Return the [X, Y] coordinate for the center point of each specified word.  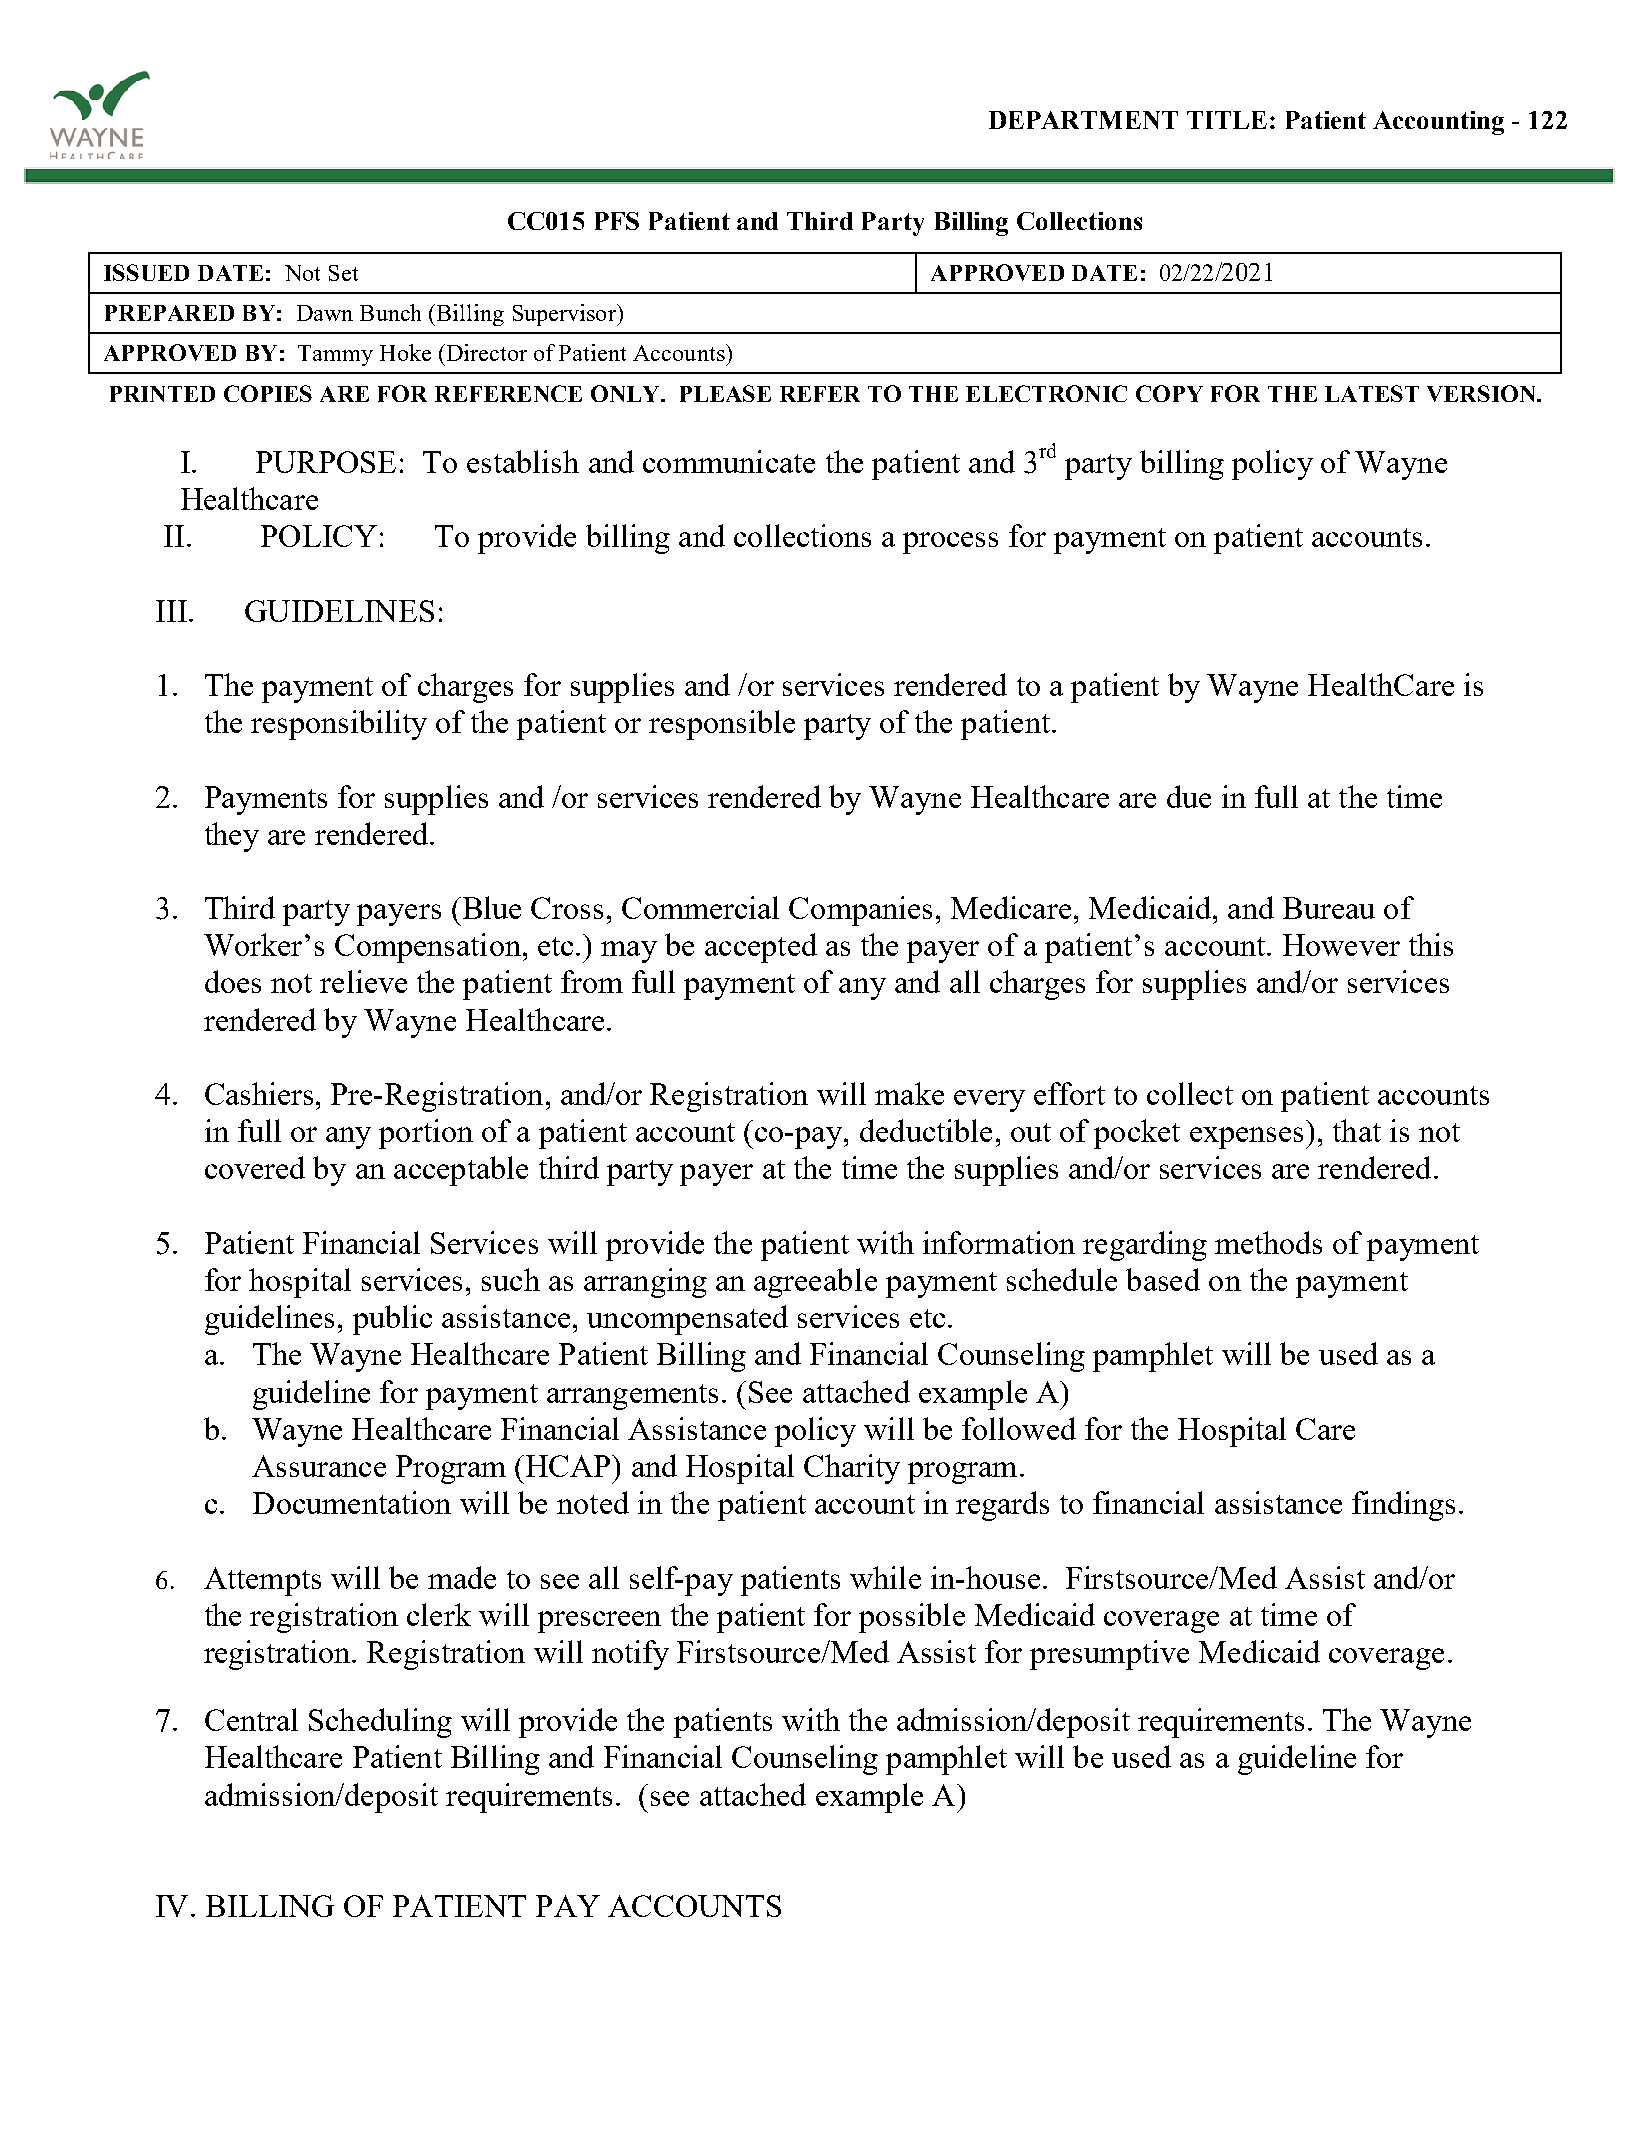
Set [343, 273]
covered [255, 1167]
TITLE [1227, 120]
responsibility [339, 725]
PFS [617, 221]
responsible [722, 725]
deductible [926, 1130]
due [1189, 796]
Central [251, 1719]
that [1357, 1130]
